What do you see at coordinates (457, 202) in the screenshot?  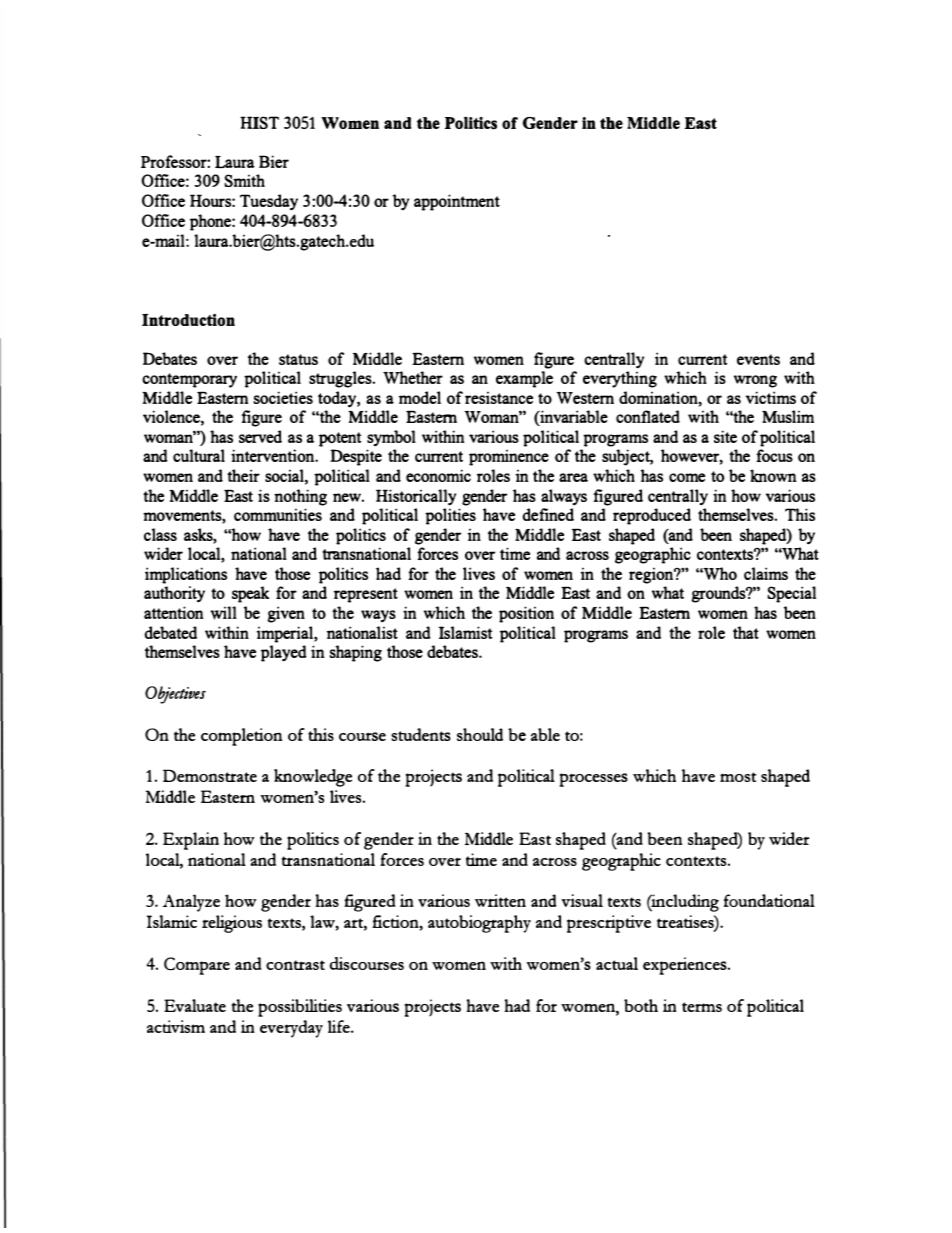 I see `appointment` at bounding box center [457, 202].
